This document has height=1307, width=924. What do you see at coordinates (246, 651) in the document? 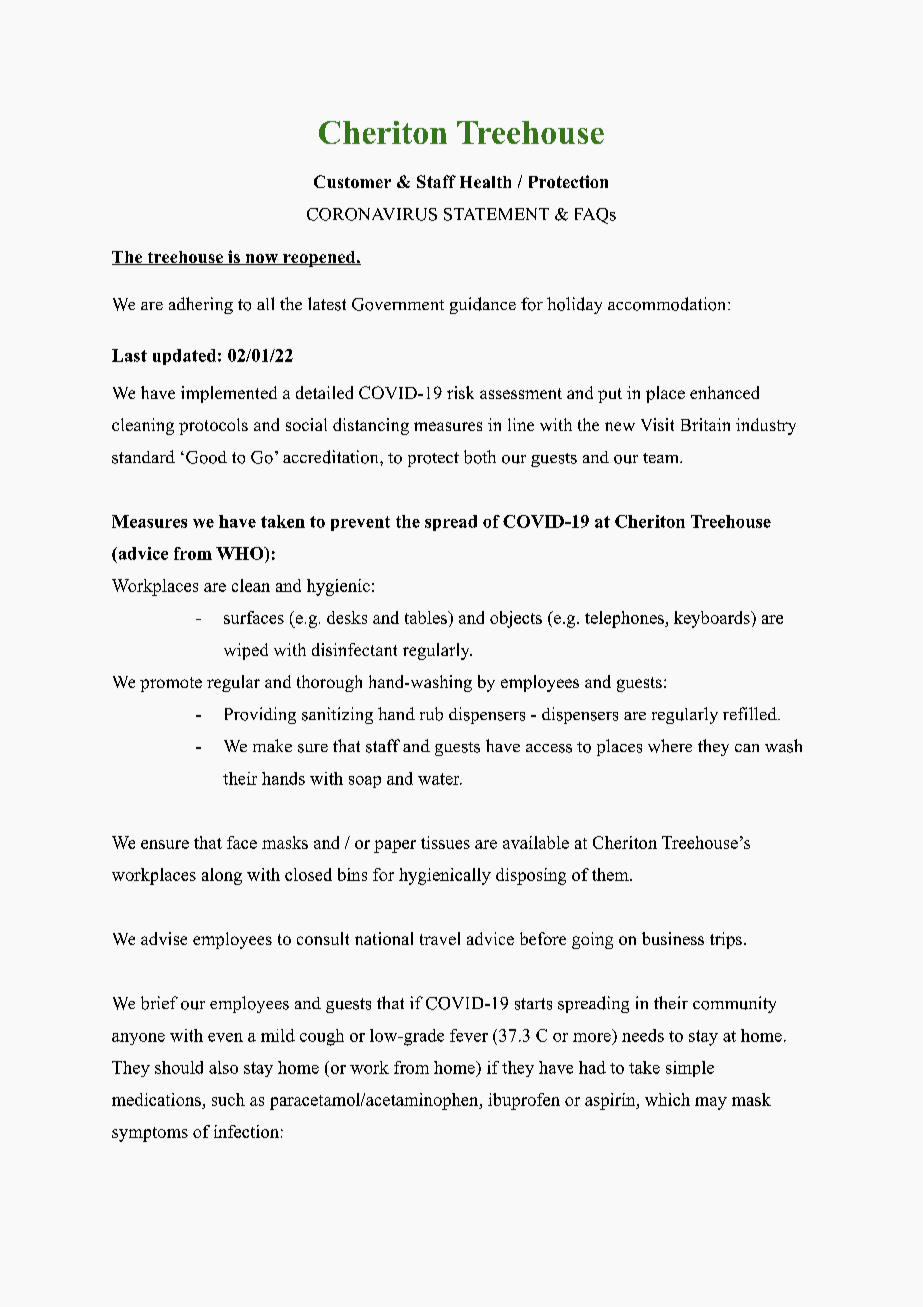
I see `wiped` at bounding box center [246, 651].
